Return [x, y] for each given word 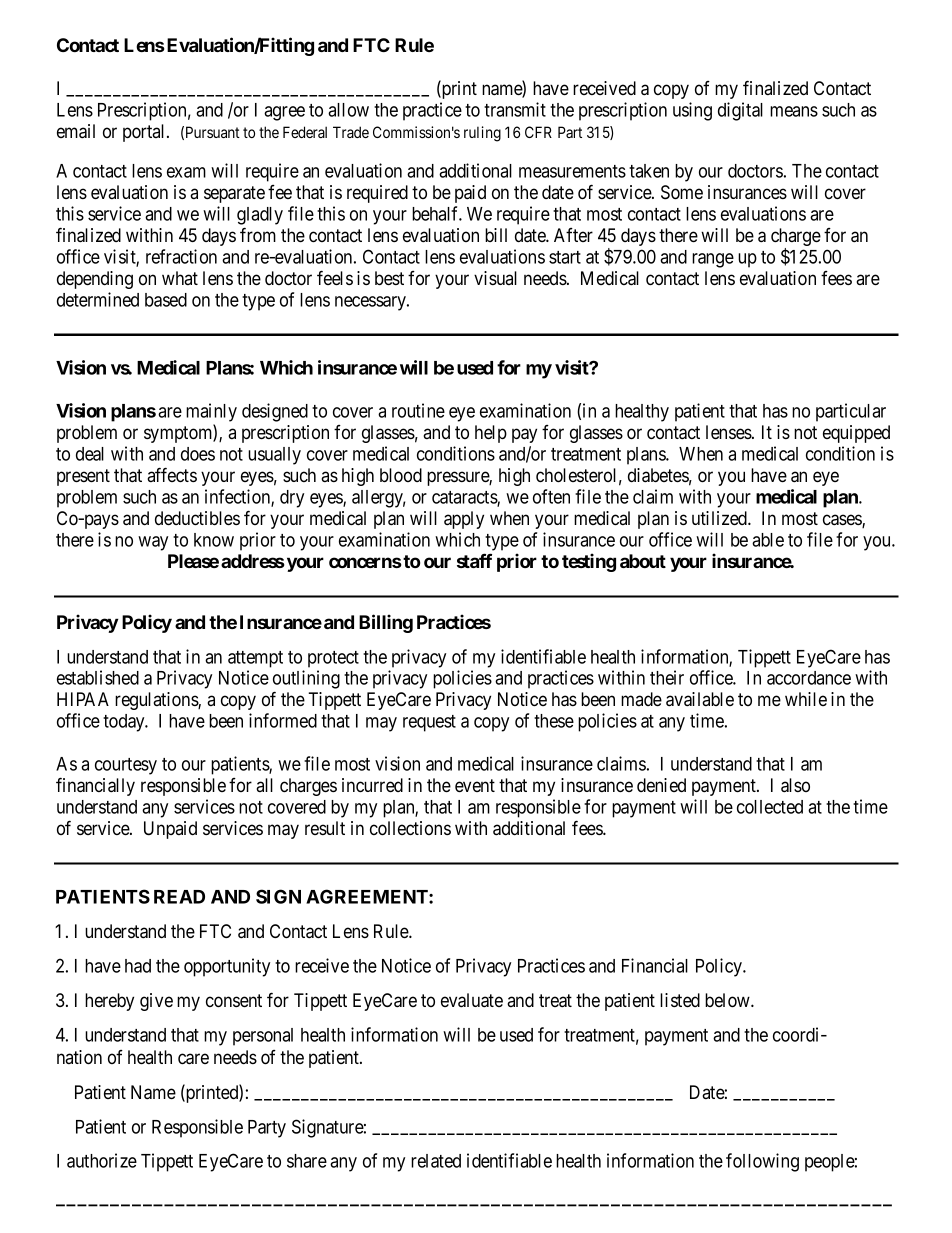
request [429, 723]
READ [179, 897]
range [713, 260]
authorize [102, 1160]
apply [464, 520]
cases [843, 521]
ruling [482, 134]
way [153, 543]
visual [495, 278]
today [125, 723]
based [166, 300]
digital [740, 111]
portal [145, 133]
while [806, 699]
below [728, 1000]
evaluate [472, 1000]
